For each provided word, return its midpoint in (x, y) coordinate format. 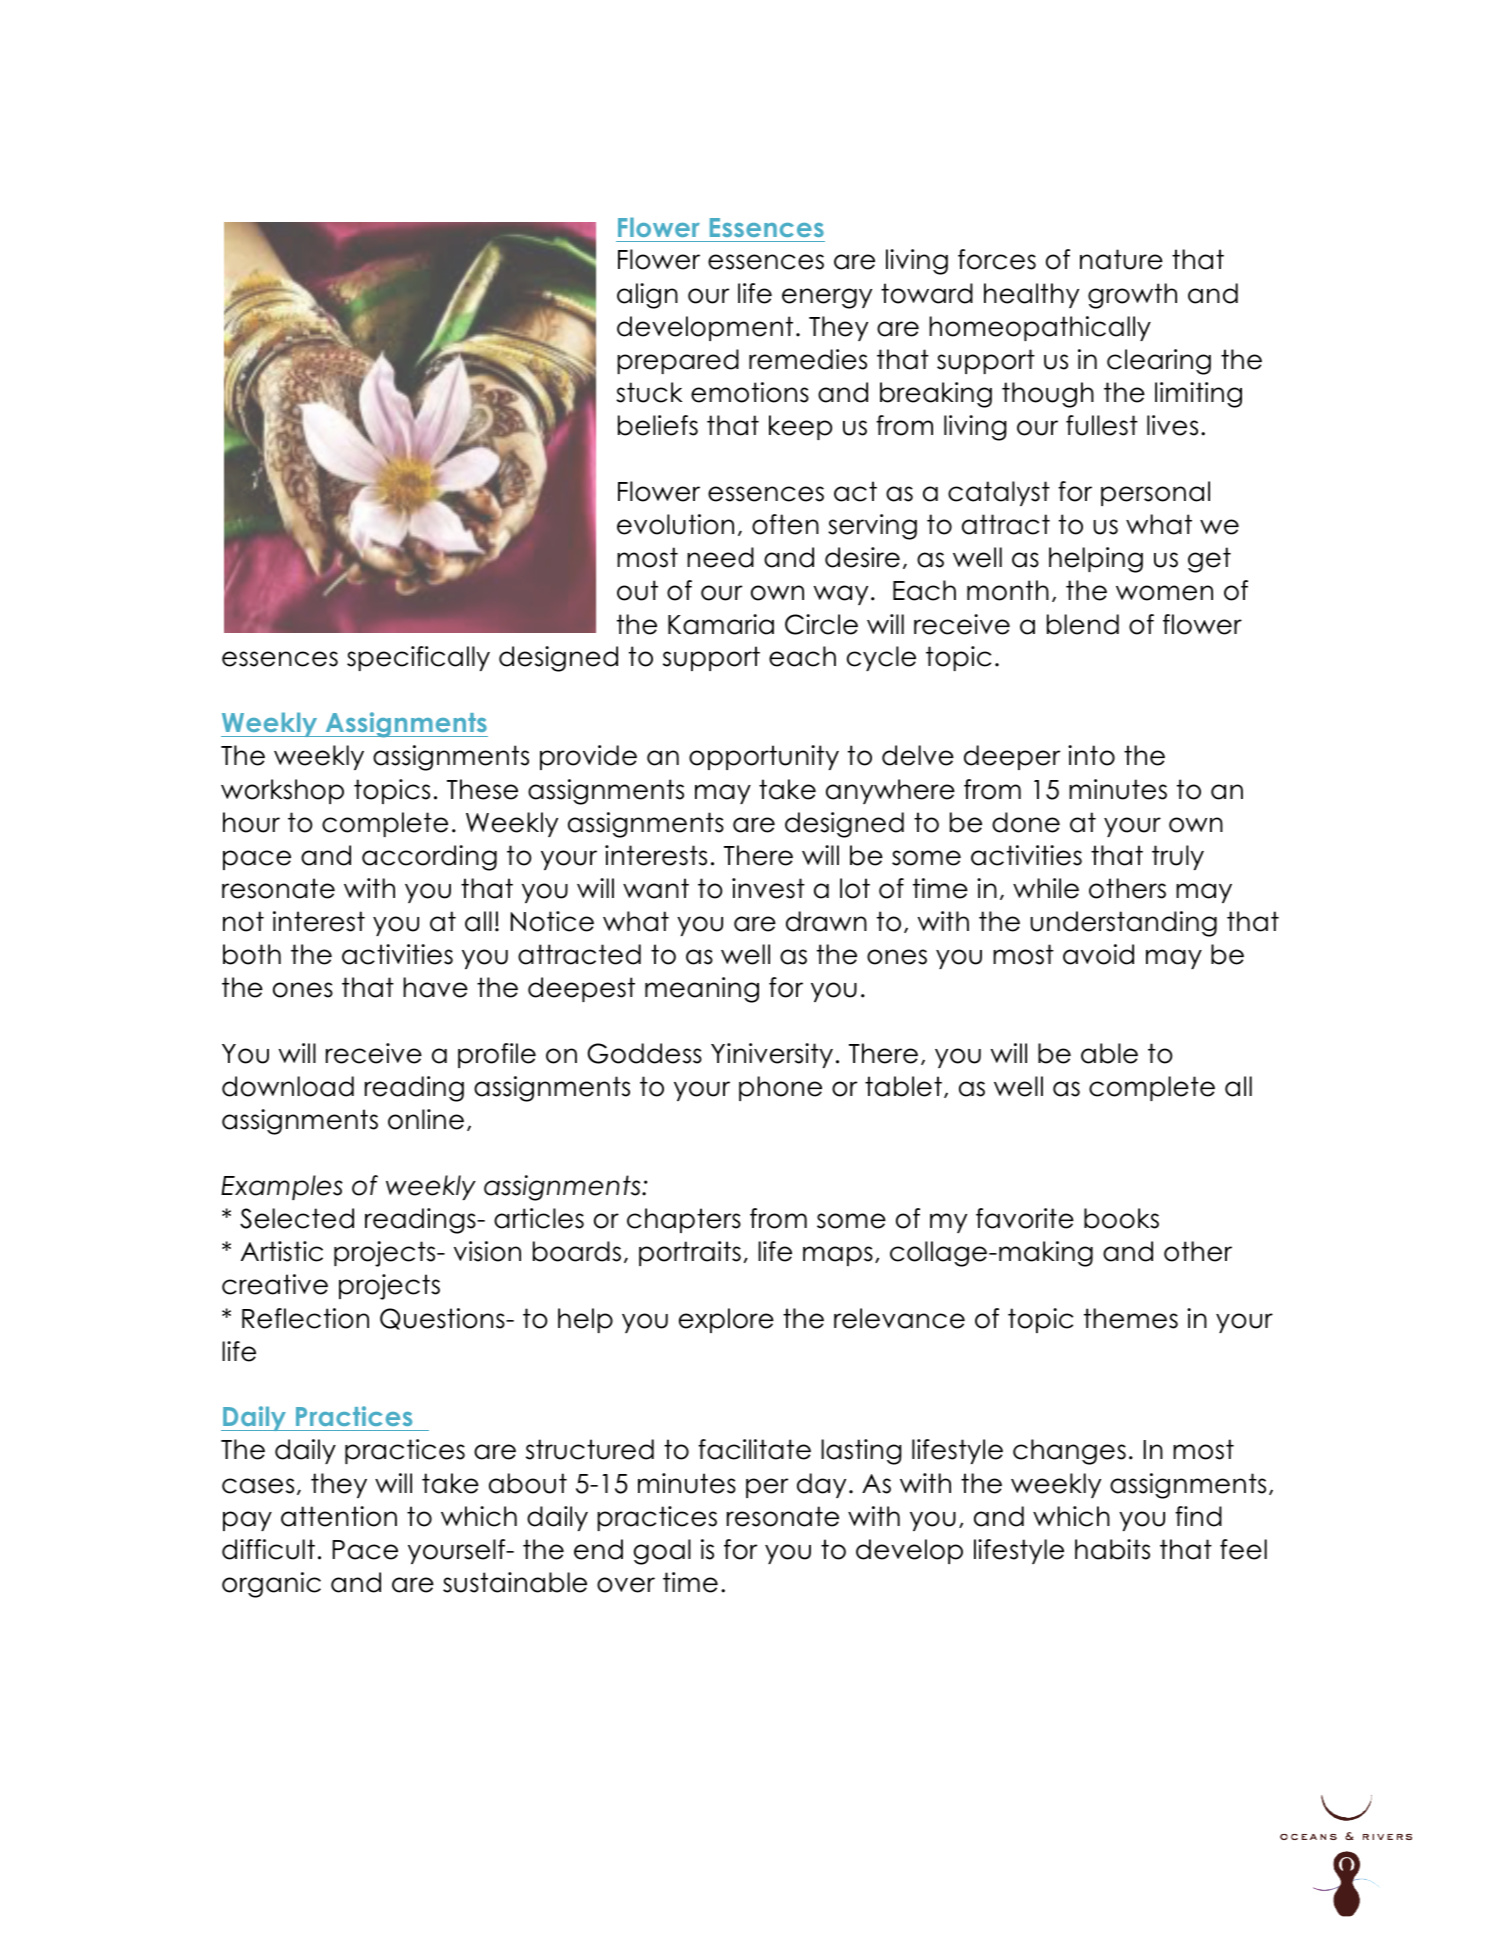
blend (1083, 624)
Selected (297, 1218)
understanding (1123, 924)
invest (768, 888)
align (647, 296)
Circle (821, 624)
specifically (418, 658)
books (1121, 1218)
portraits (690, 1253)
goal (662, 1552)
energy (827, 298)
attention (339, 1516)
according (429, 858)
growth (1132, 296)
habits (1112, 1549)
